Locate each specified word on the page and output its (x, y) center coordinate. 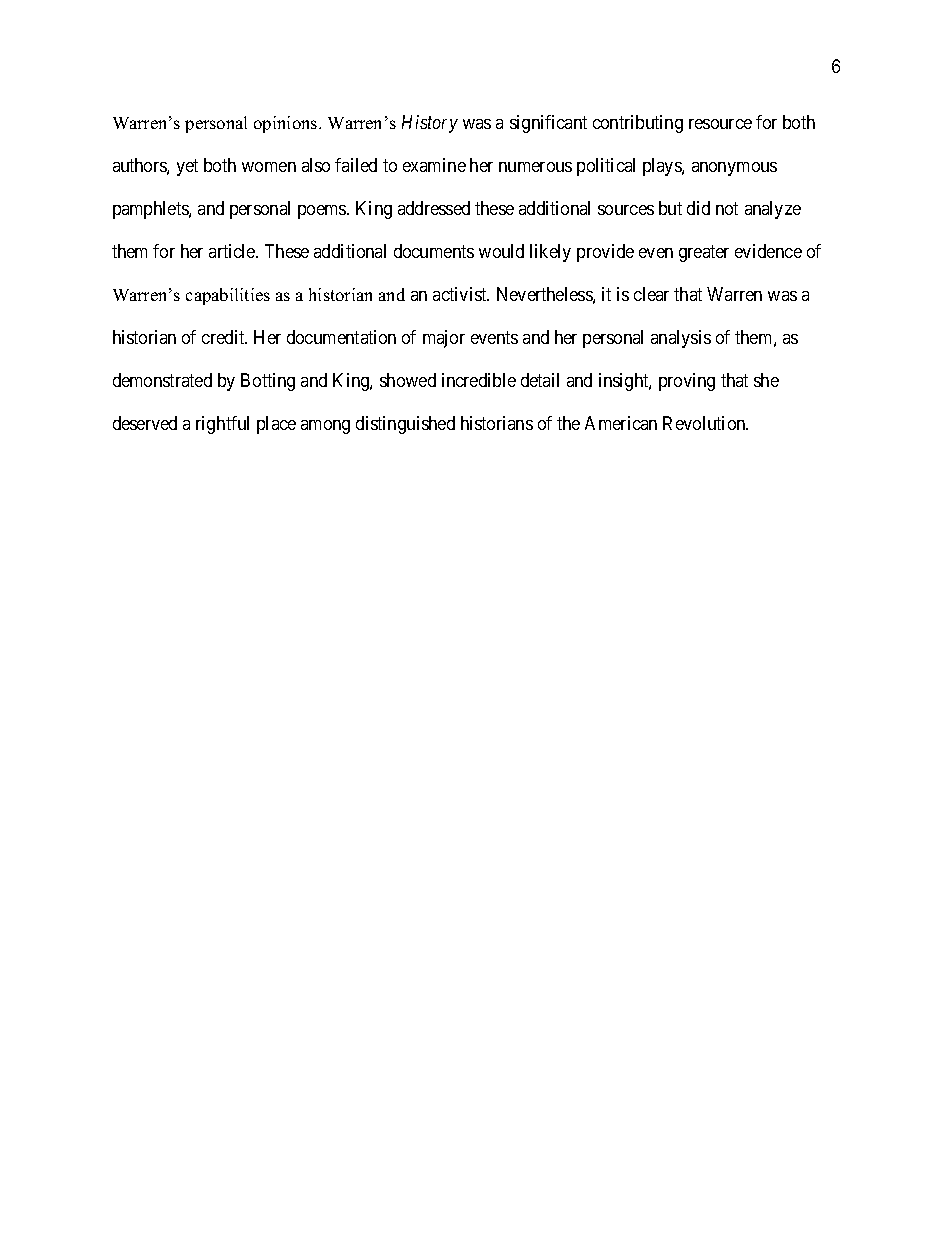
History (430, 124)
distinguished (405, 425)
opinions (287, 124)
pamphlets (151, 210)
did (698, 208)
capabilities (228, 296)
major (444, 339)
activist (461, 294)
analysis (681, 339)
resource (720, 124)
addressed (434, 208)
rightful (222, 425)
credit (224, 337)
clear (651, 294)
